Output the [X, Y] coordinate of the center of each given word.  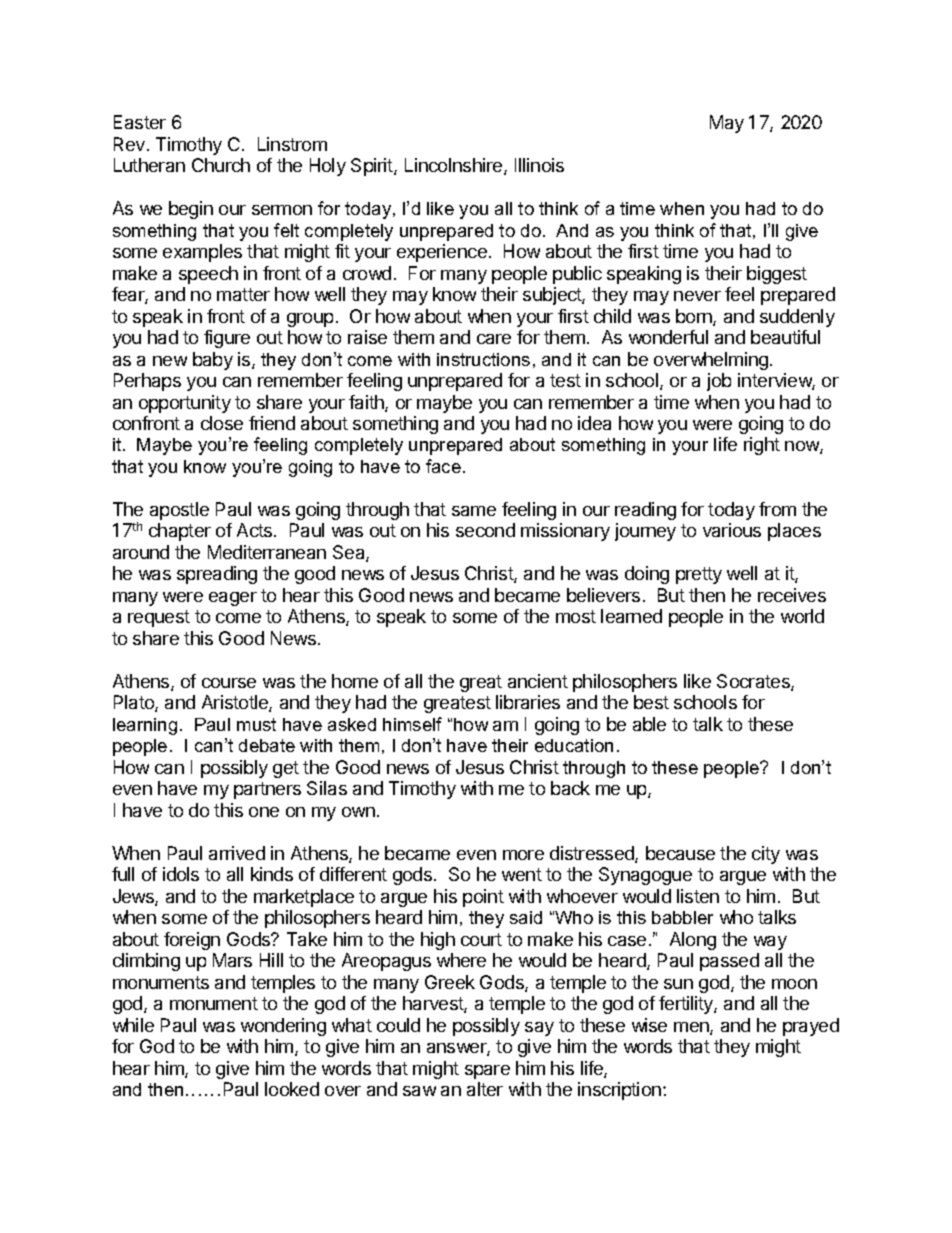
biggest [777, 275]
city [766, 855]
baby [213, 361]
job [719, 382]
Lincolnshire [455, 166]
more [523, 855]
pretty [699, 575]
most [576, 616]
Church [221, 165]
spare [487, 1072]
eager [233, 599]
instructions [483, 359]
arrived [237, 853]
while [133, 1025]
